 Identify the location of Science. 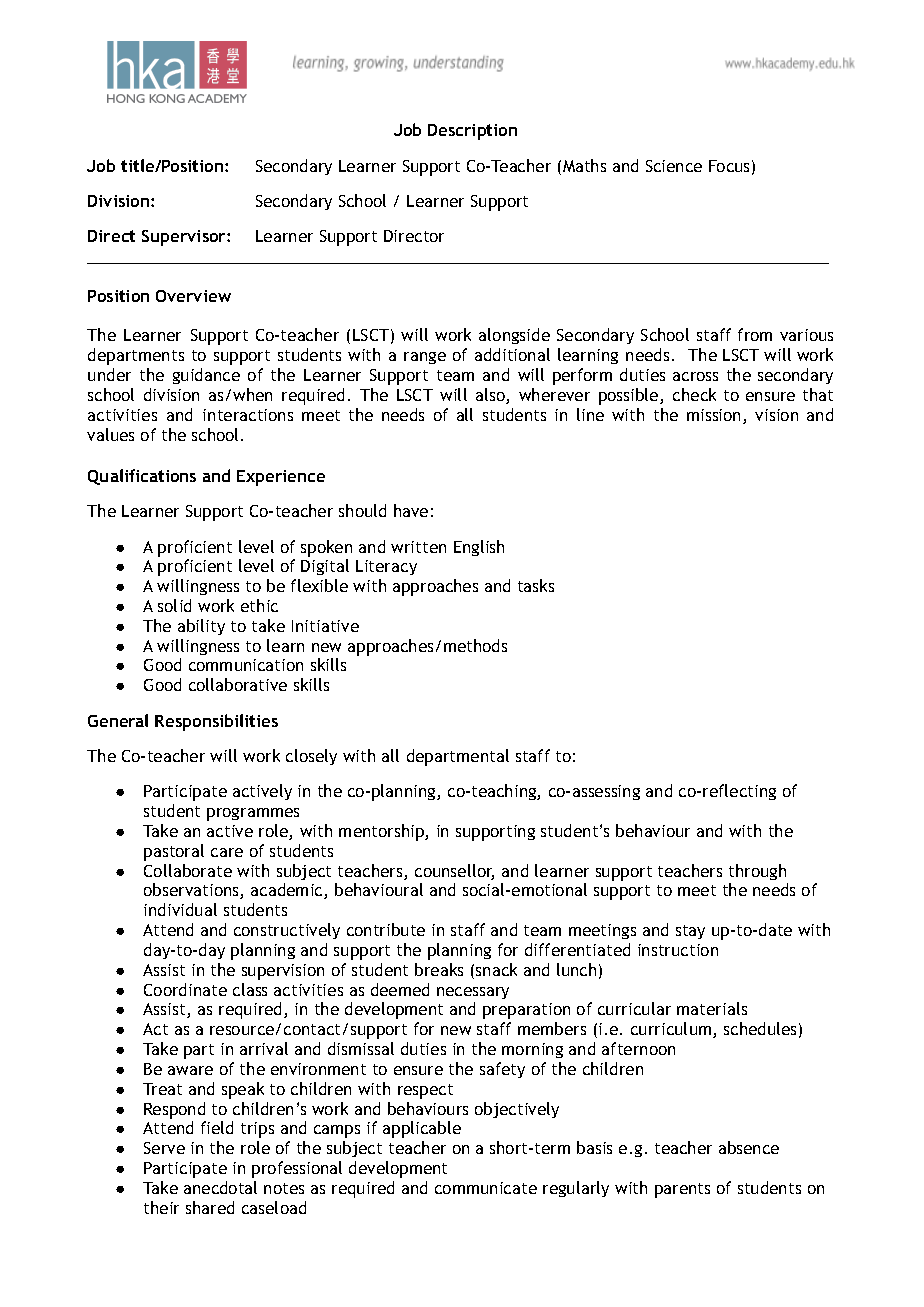
(674, 166).
